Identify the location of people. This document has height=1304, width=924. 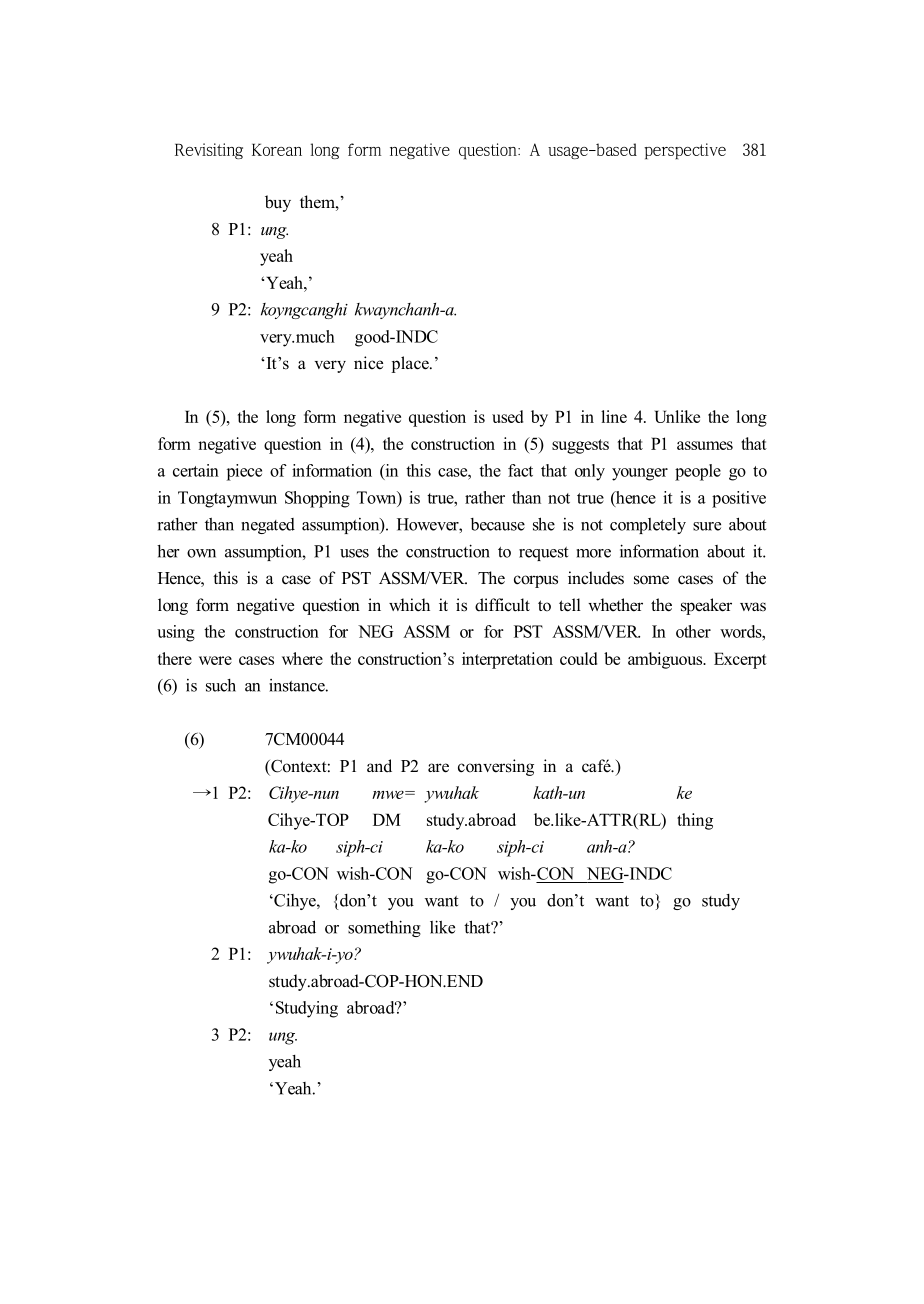
(698, 472).
